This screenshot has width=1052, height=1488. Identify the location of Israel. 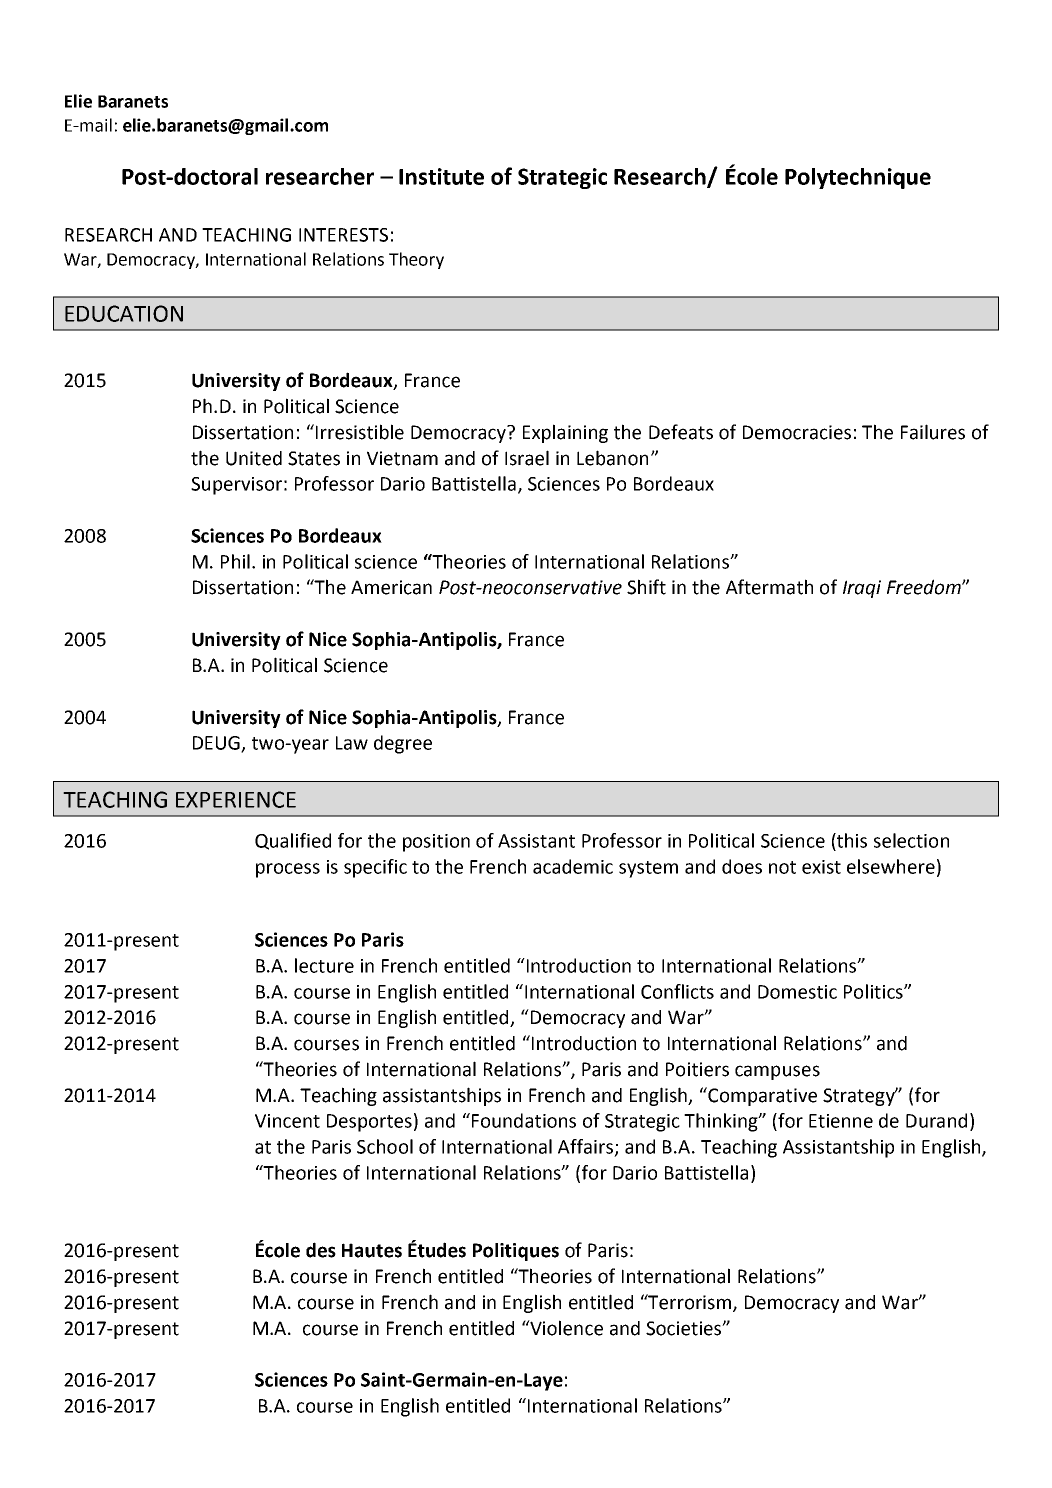
(527, 458).
